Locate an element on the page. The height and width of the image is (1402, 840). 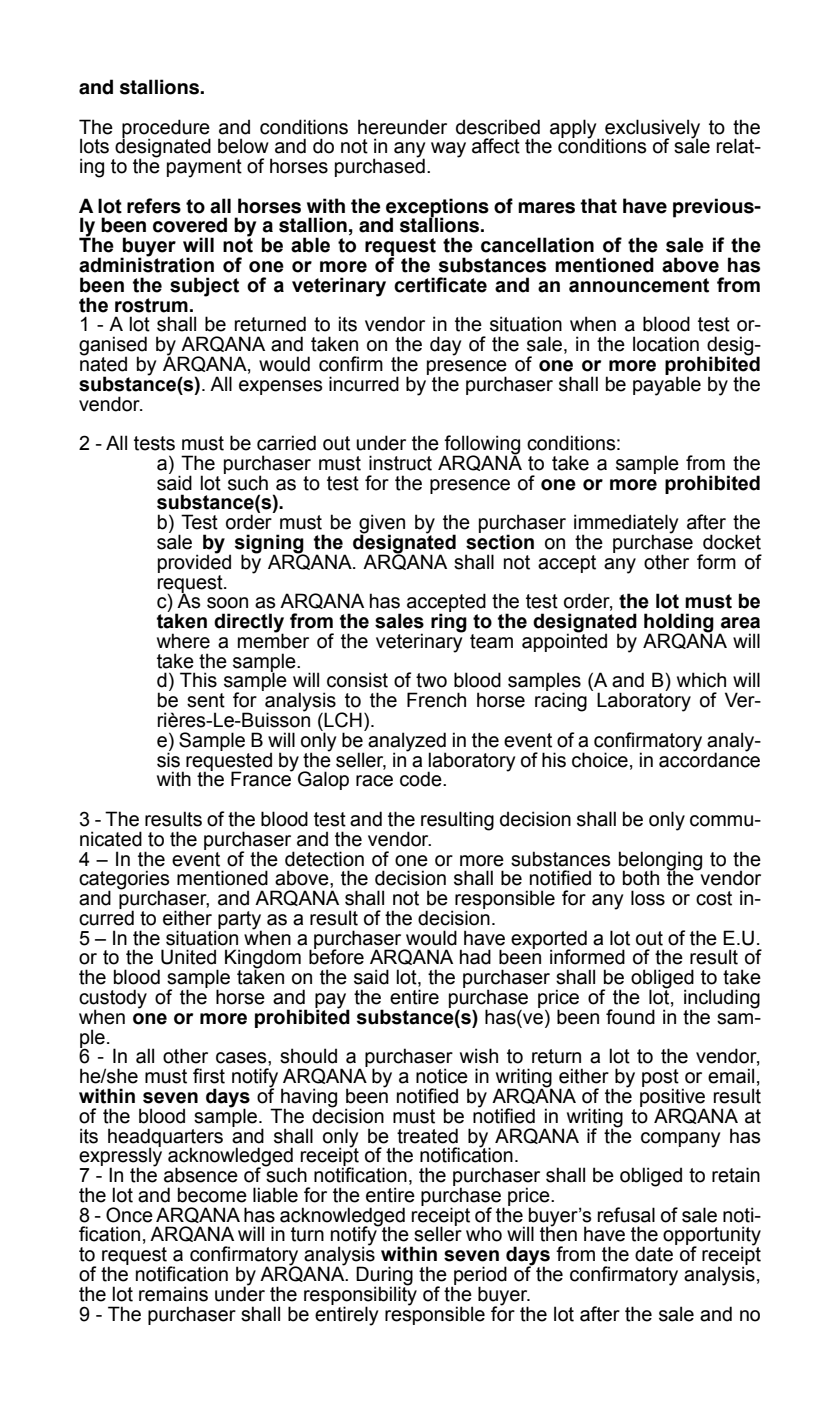
exclusively is located at coordinates (651, 129).
